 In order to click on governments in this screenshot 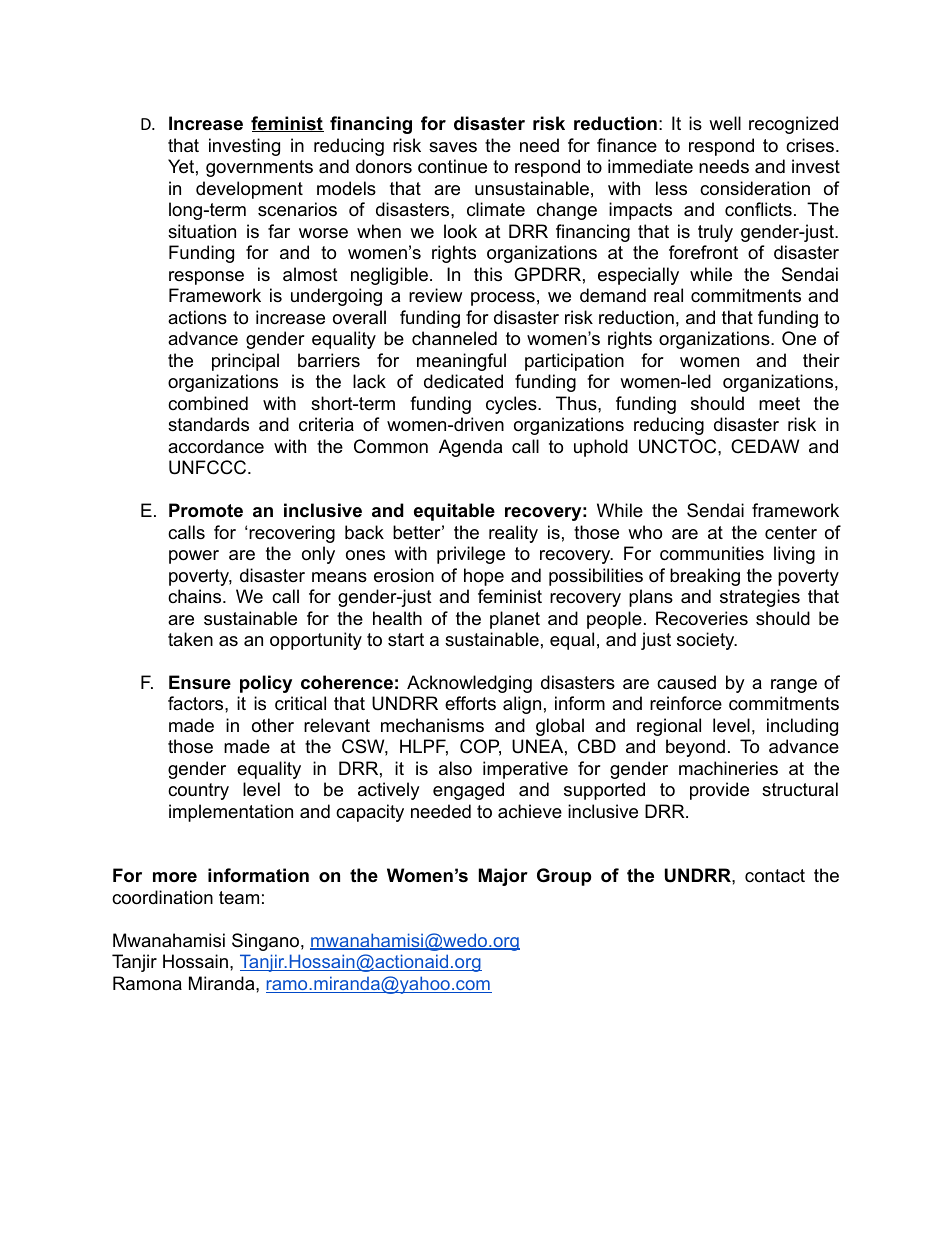, I will do `click(259, 168)`.
